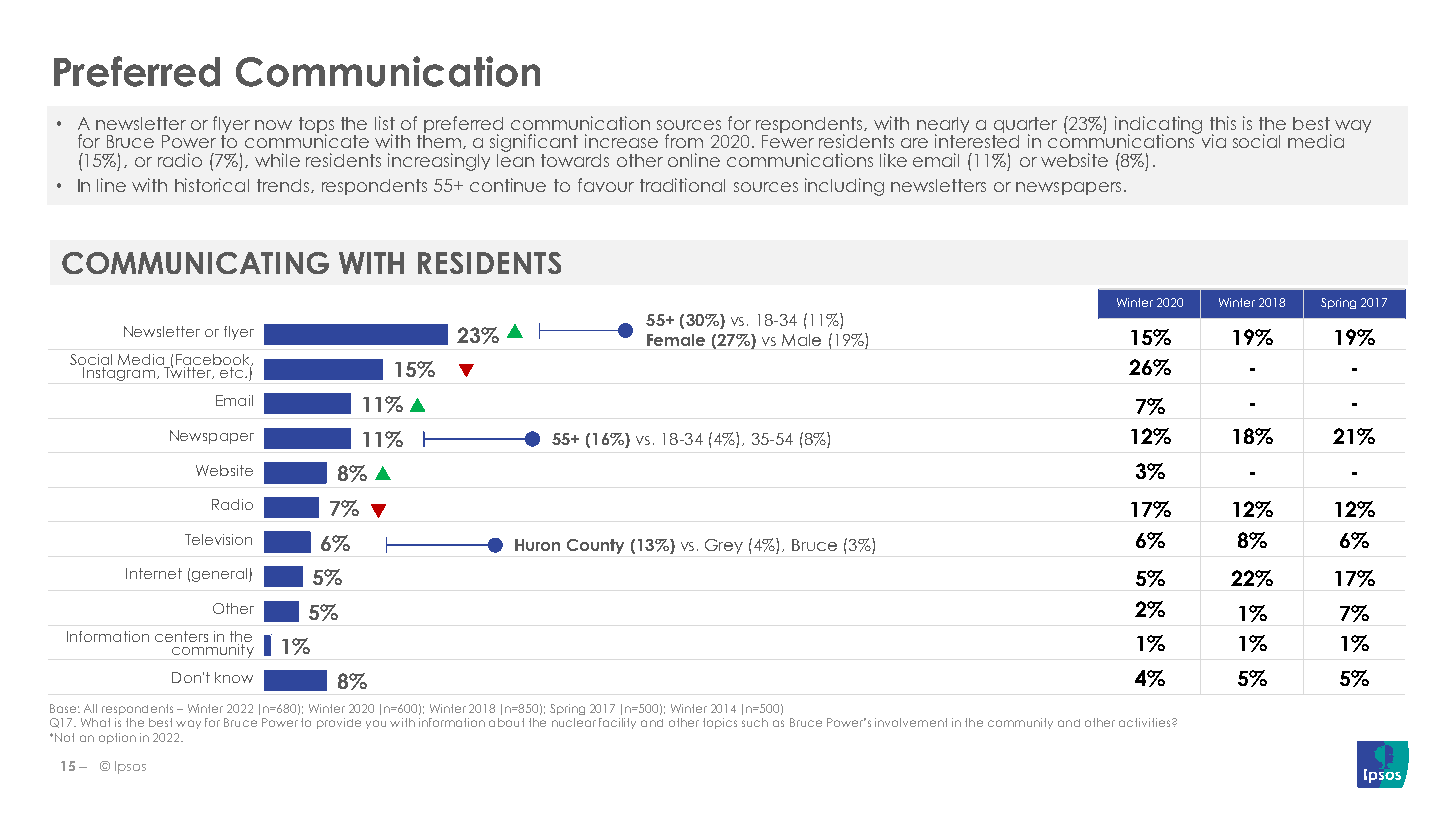 This screenshot has width=1456, height=819. Describe the element at coordinates (621, 141) in the screenshot. I see `increase` at that location.
